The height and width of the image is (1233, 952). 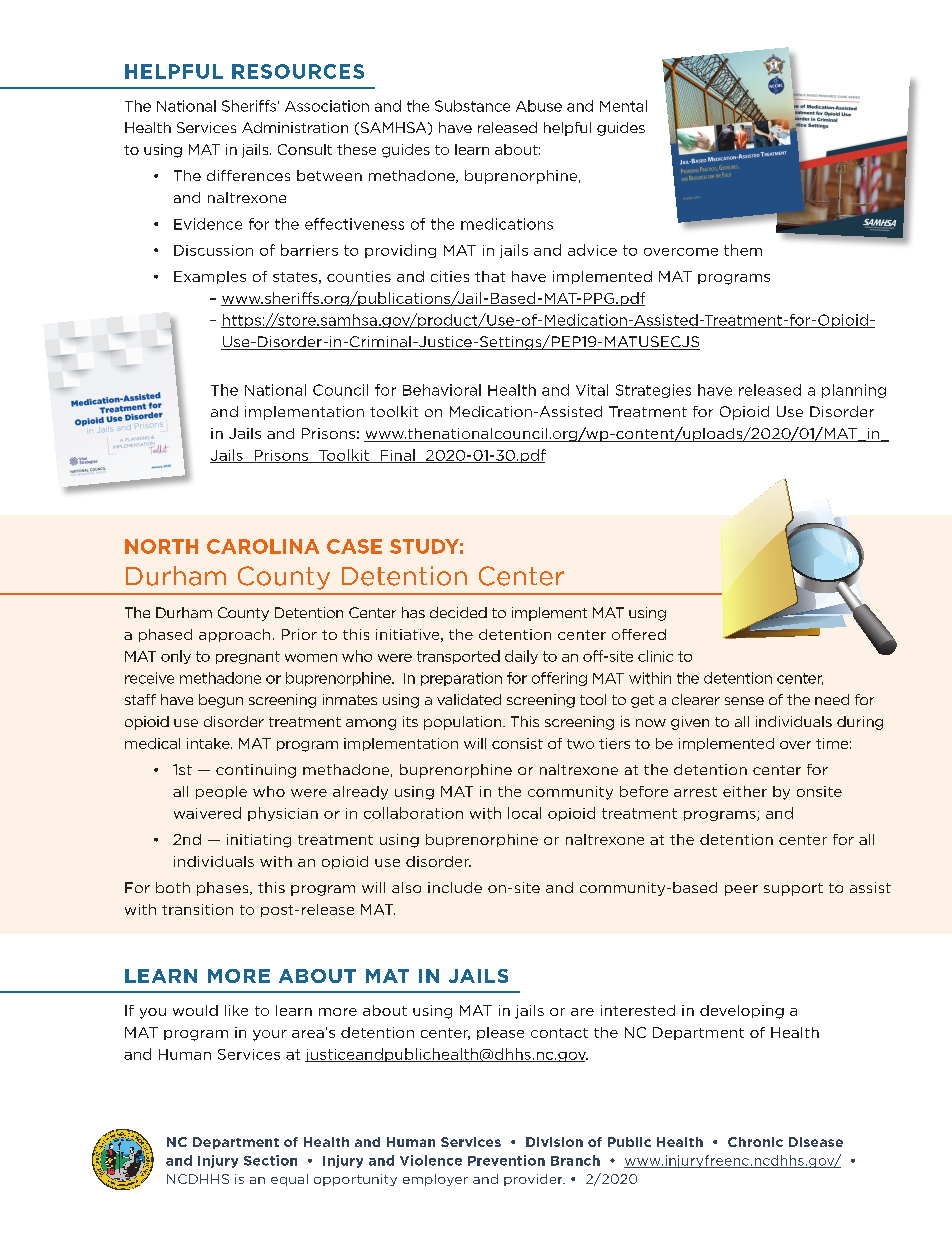 What do you see at coordinates (472, 106) in the image?
I see `Substance` at bounding box center [472, 106].
